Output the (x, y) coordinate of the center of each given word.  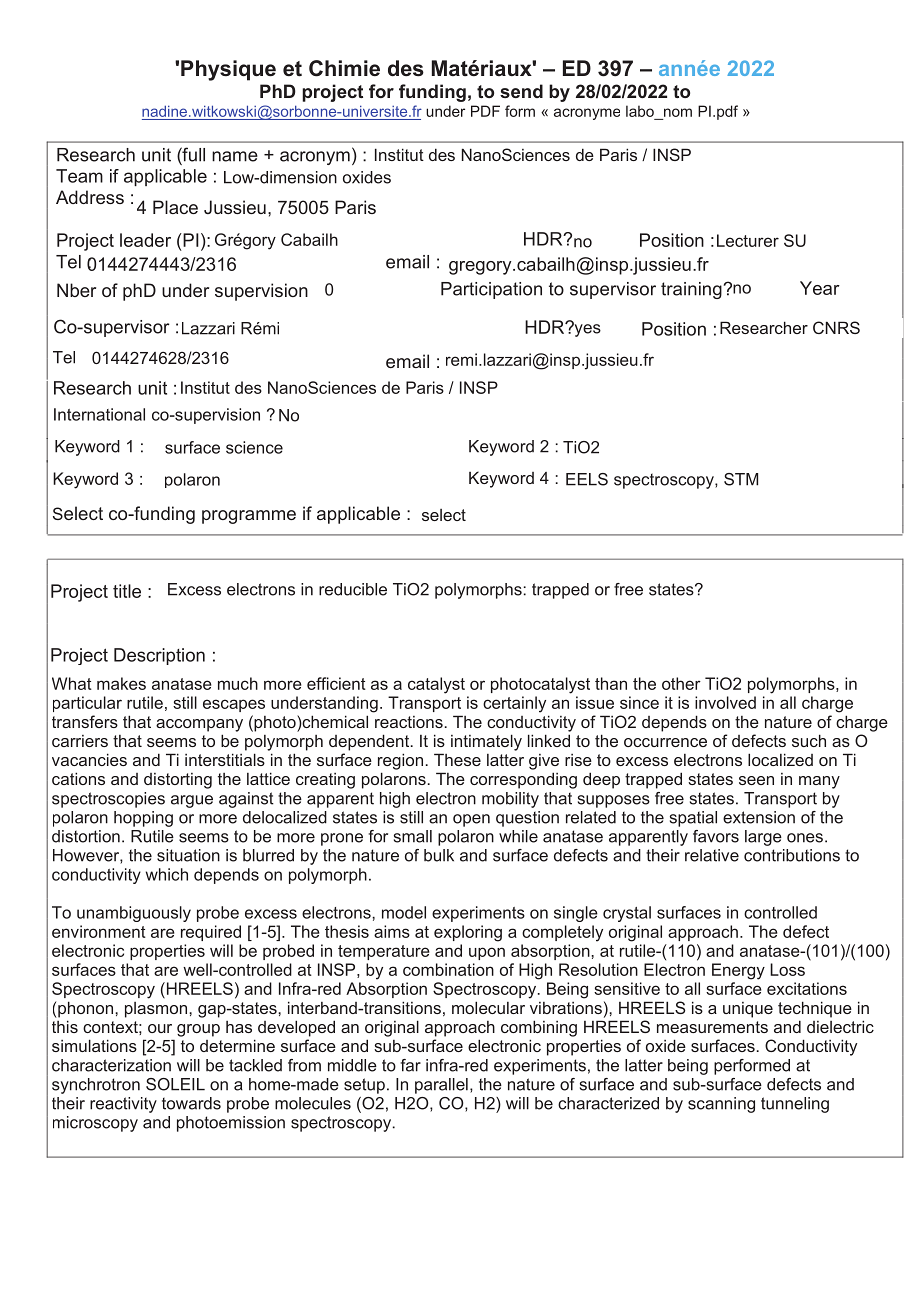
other (681, 683)
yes (588, 330)
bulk (439, 855)
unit (156, 155)
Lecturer (748, 240)
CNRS (836, 327)
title (127, 591)
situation (188, 855)
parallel (441, 1086)
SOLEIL (175, 1084)
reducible (353, 589)
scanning (721, 1105)
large (763, 838)
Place (175, 207)
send (521, 91)
